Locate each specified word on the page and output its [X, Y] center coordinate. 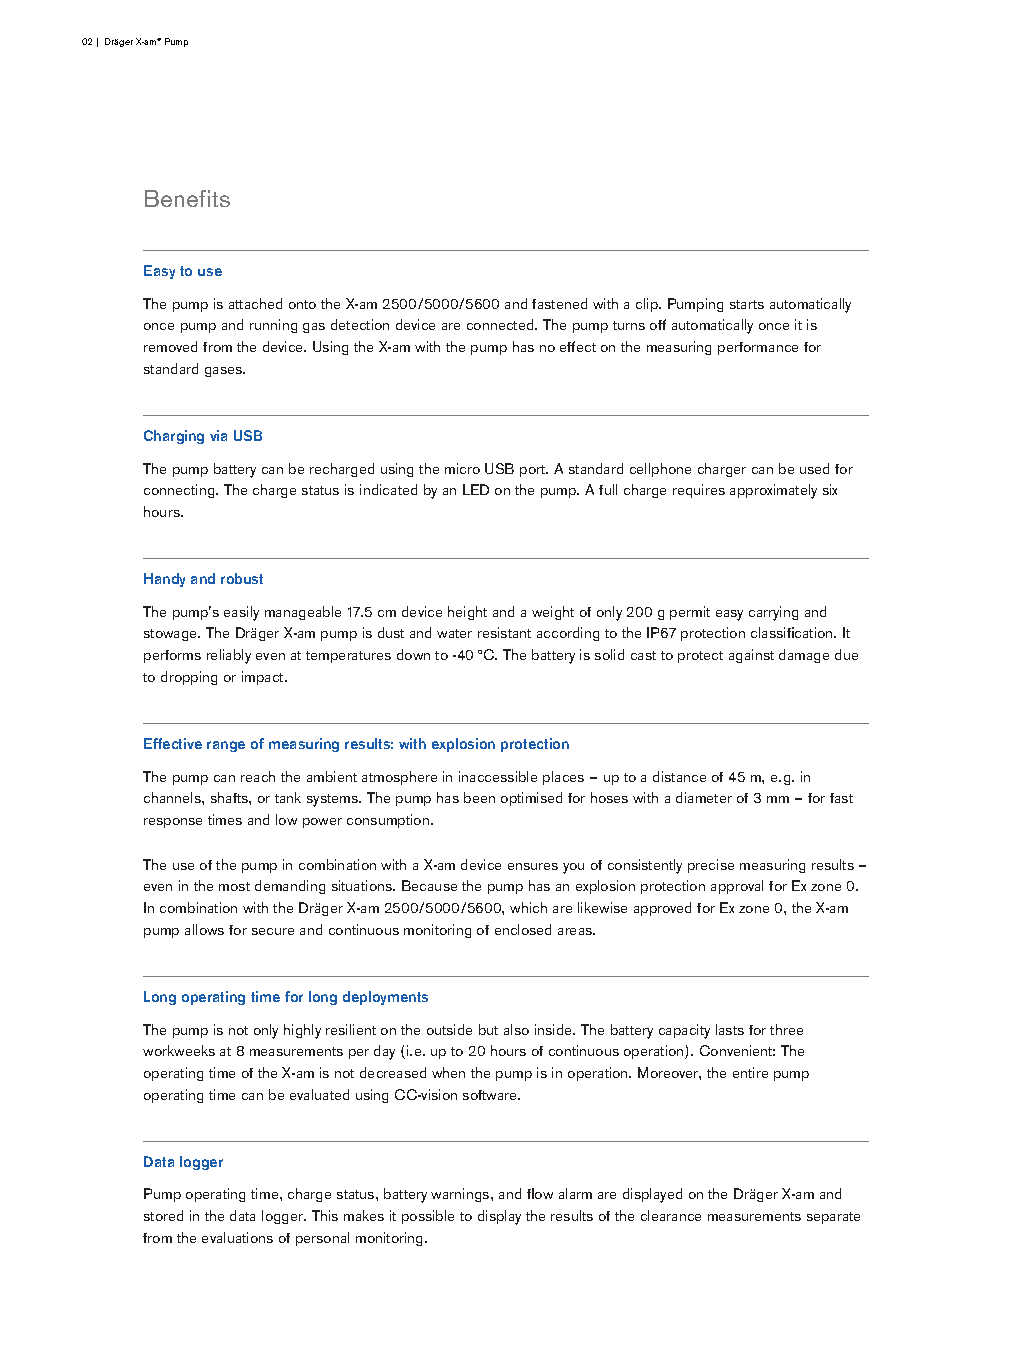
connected [501, 324]
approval [737, 887]
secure [273, 931]
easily [241, 613]
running [273, 326]
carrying [773, 613]
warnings [461, 1195]
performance [758, 348]
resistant [504, 632]
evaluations [237, 1237]
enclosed [523, 929]
